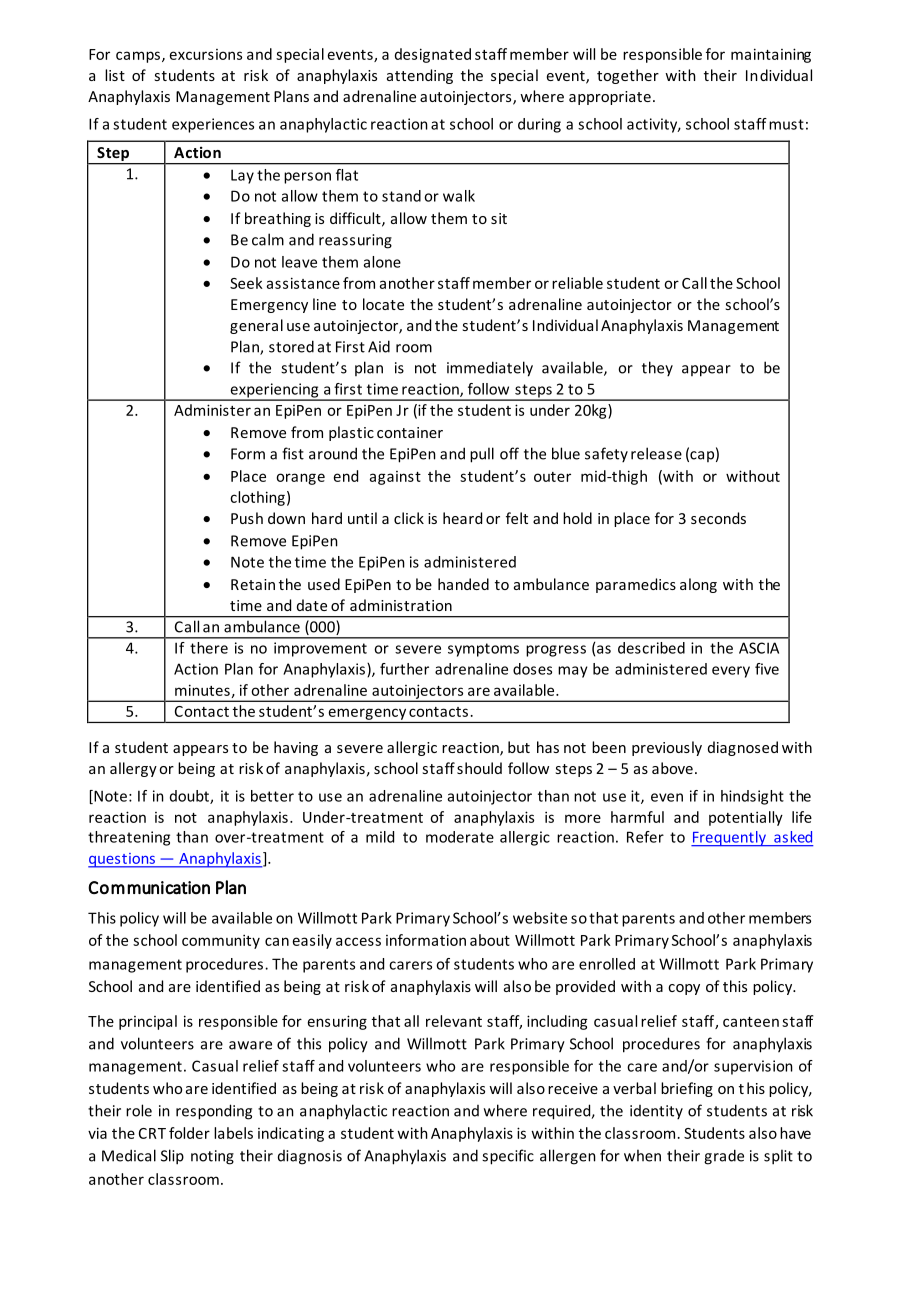  I want to click on release, so click(656, 453).
